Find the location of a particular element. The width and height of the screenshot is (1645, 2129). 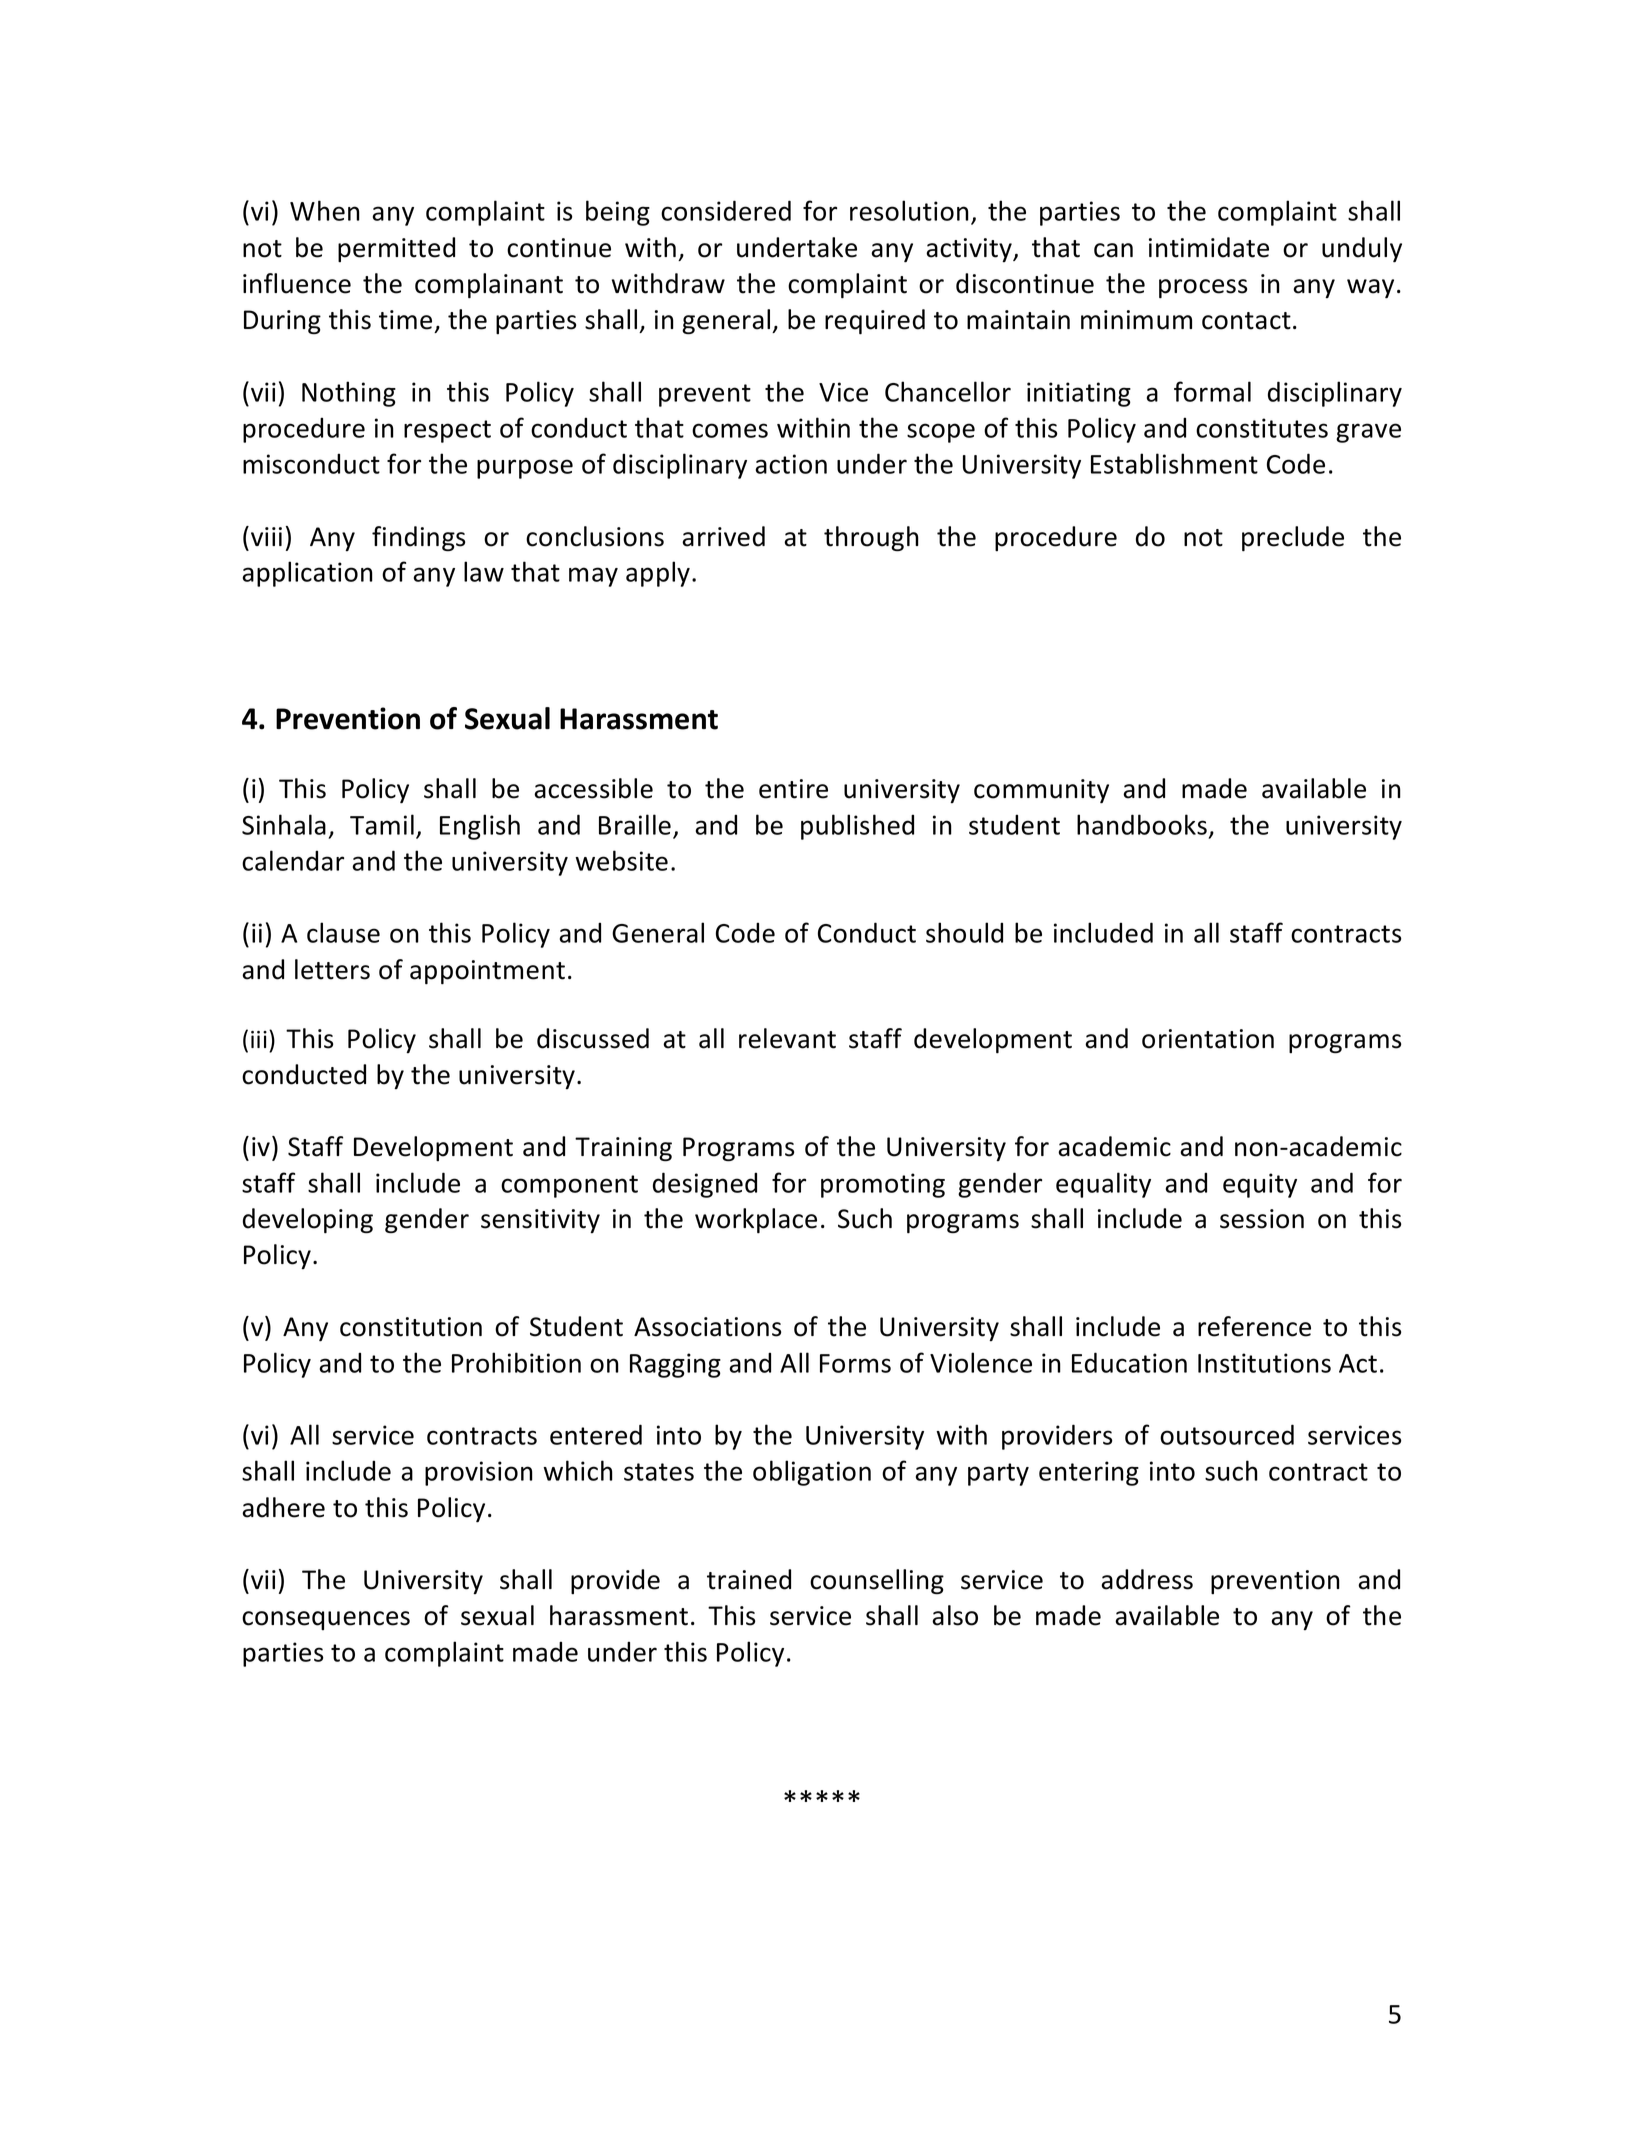

resolution is located at coordinates (909, 210).
